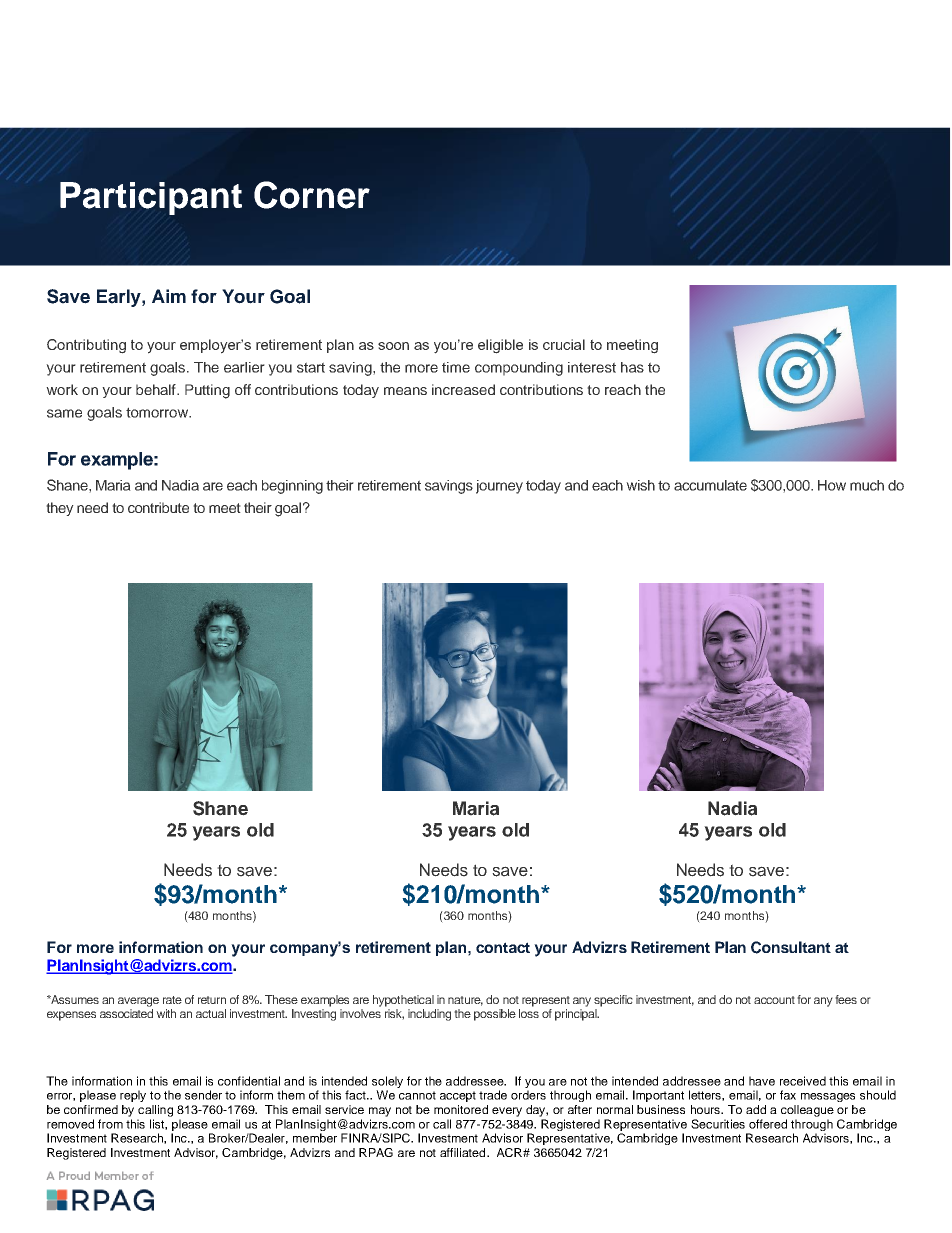 The image size is (952, 1233). Describe the element at coordinates (503, 947) in the page. I see `contact` at that location.
